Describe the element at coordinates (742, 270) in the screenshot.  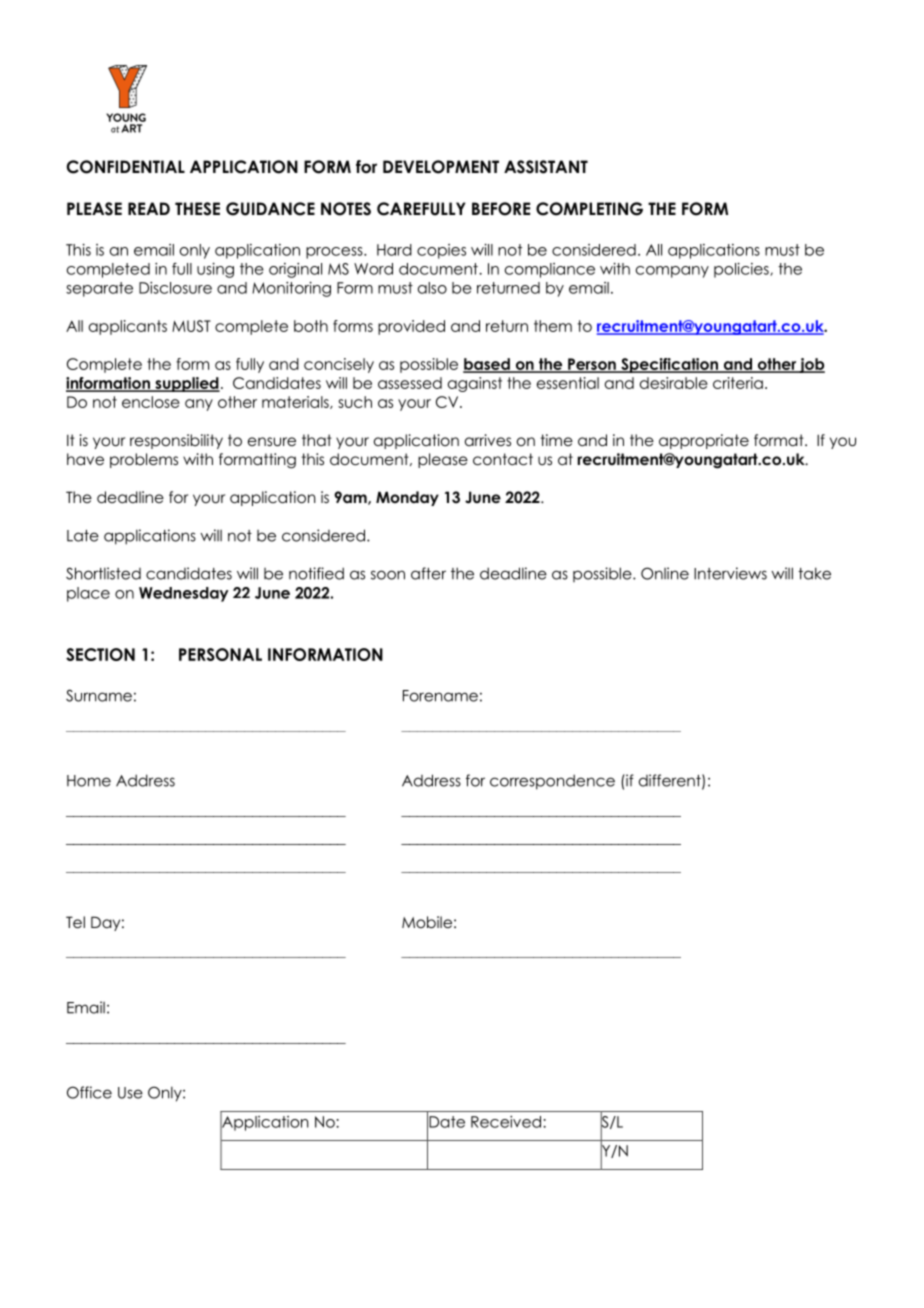
I see `policies` at that location.
